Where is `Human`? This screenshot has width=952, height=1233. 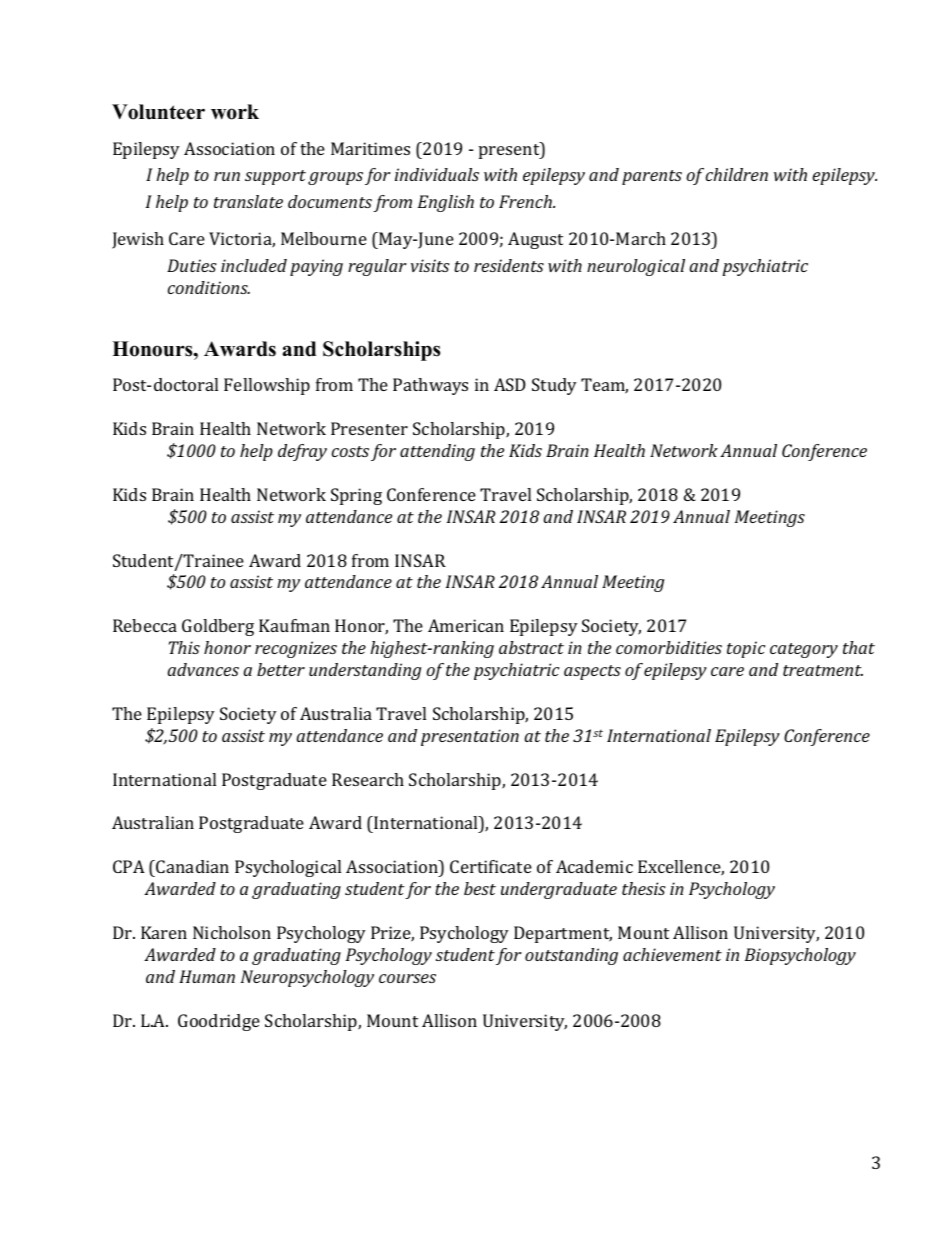 Human is located at coordinates (207, 976).
